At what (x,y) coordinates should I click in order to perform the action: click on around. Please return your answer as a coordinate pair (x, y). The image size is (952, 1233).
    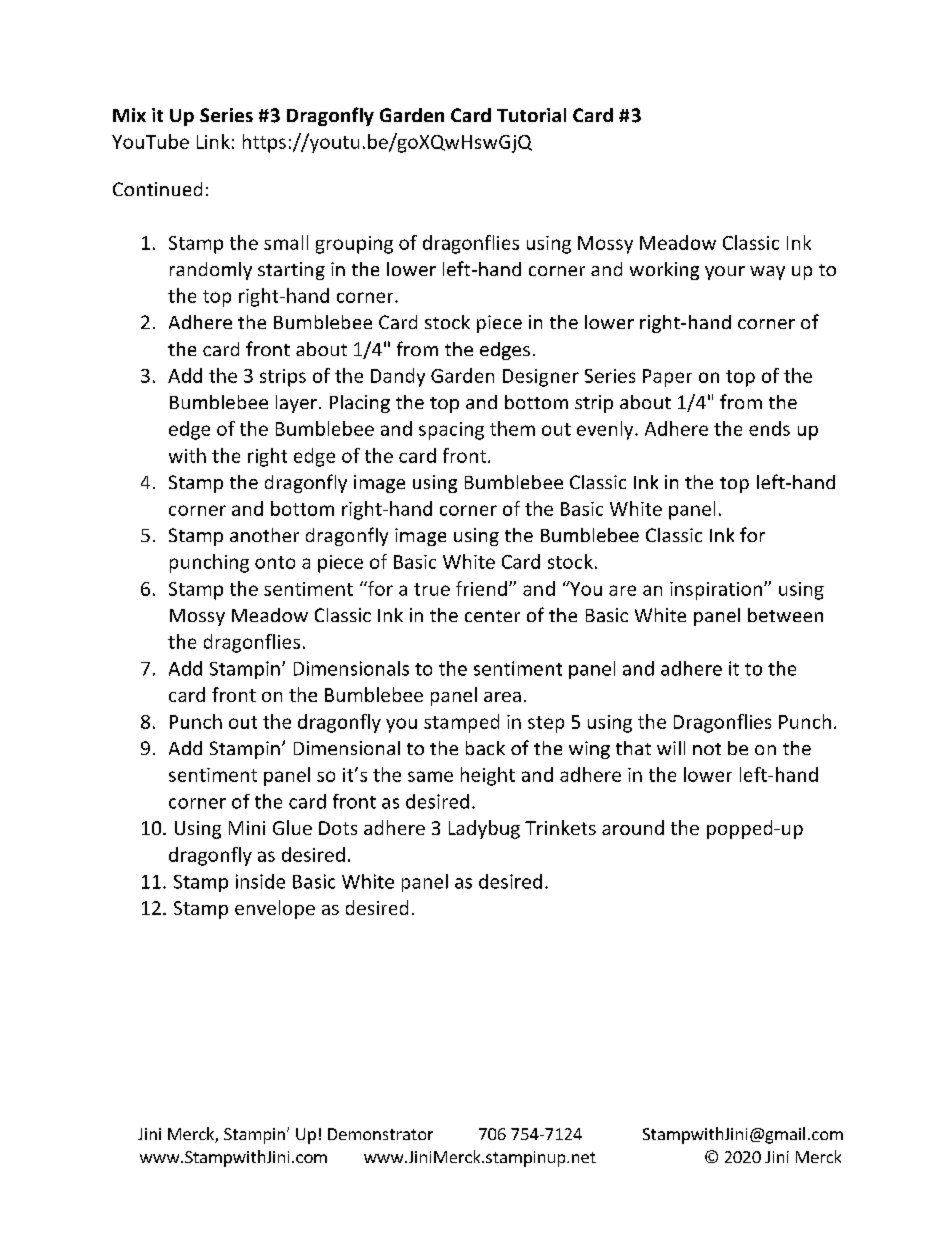
    Looking at the image, I should click on (633, 827).
